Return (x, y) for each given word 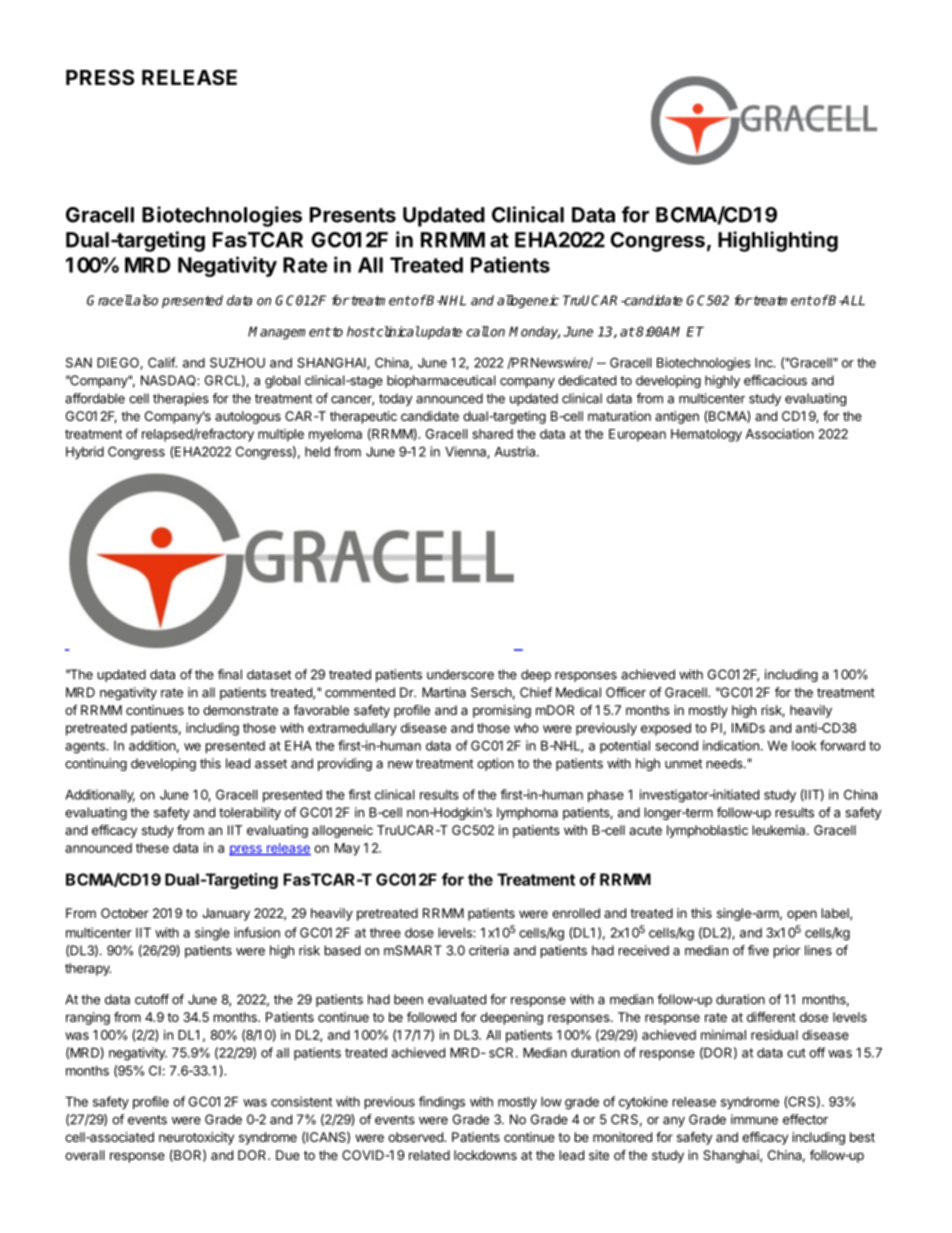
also (145, 300)
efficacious (775, 380)
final (230, 674)
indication (731, 745)
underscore (460, 674)
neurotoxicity (196, 1138)
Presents (353, 215)
